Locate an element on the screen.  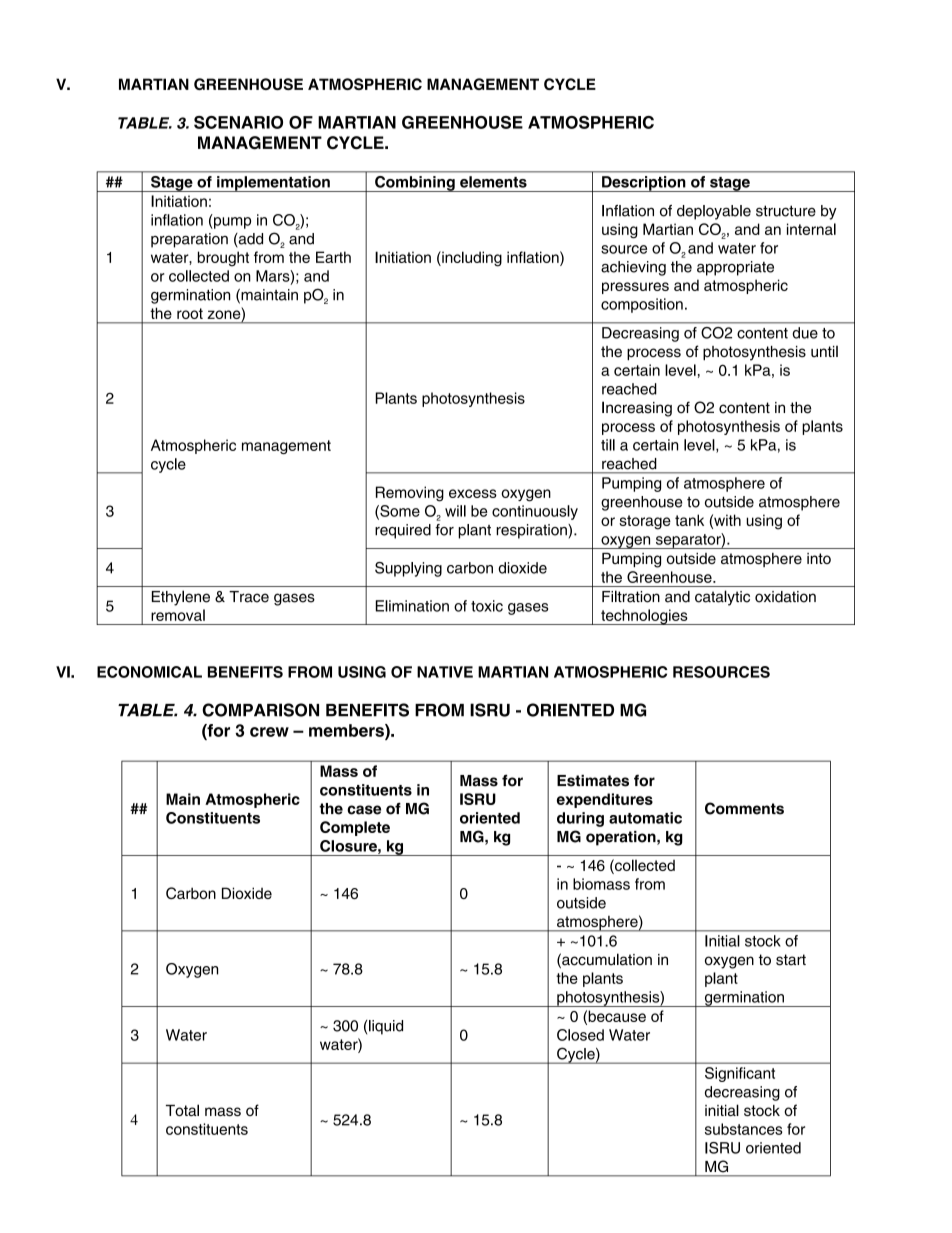
crew is located at coordinates (269, 732).
